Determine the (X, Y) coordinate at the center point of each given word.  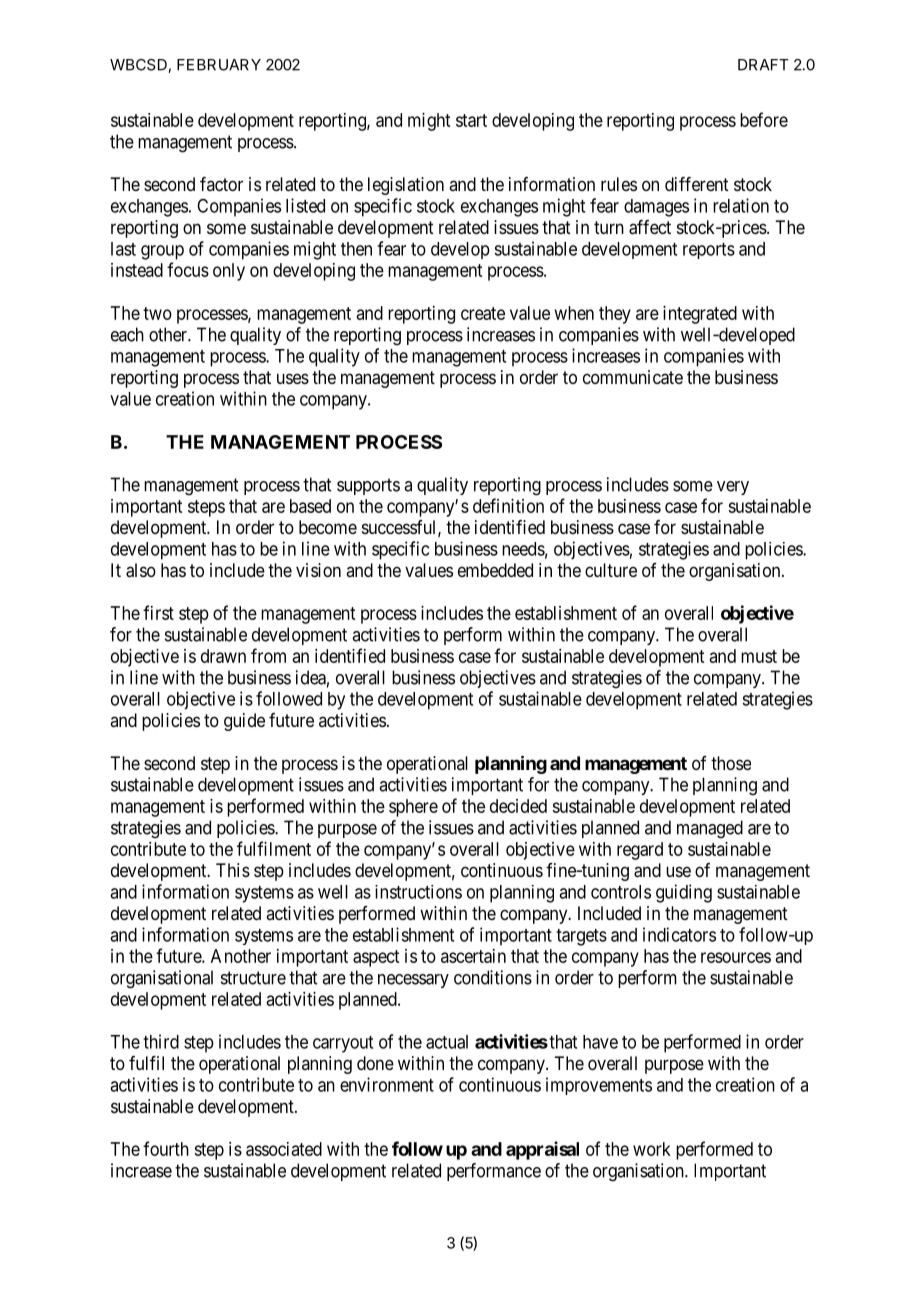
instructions (418, 892)
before (764, 119)
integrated (700, 315)
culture (611, 570)
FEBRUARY (219, 65)
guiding (684, 893)
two (157, 313)
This (233, 870)
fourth (166, 1148)
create (483, 313)
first (158, 612)
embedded (495, 570)
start (471, 120)
